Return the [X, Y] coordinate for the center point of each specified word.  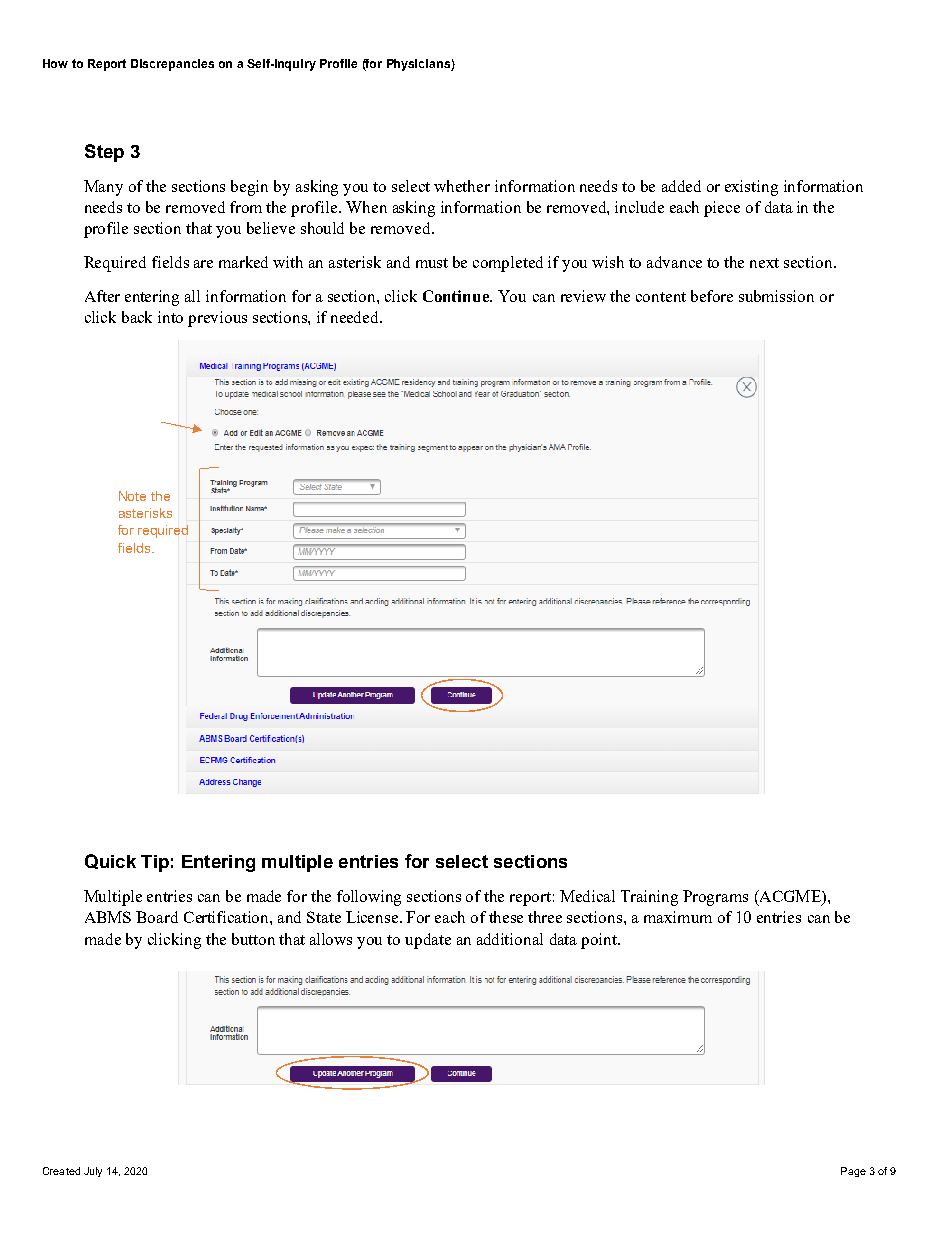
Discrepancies [172, 65]
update [428, 941]
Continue [457, 296]
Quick [110, 861]
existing [751, 188]
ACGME [790, 897]
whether [462, 186]
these [506, 917]
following [369, 898]
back [137, 317]
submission [776, 296]
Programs [715, 898]
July [93, 1172]
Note [132, 496]
